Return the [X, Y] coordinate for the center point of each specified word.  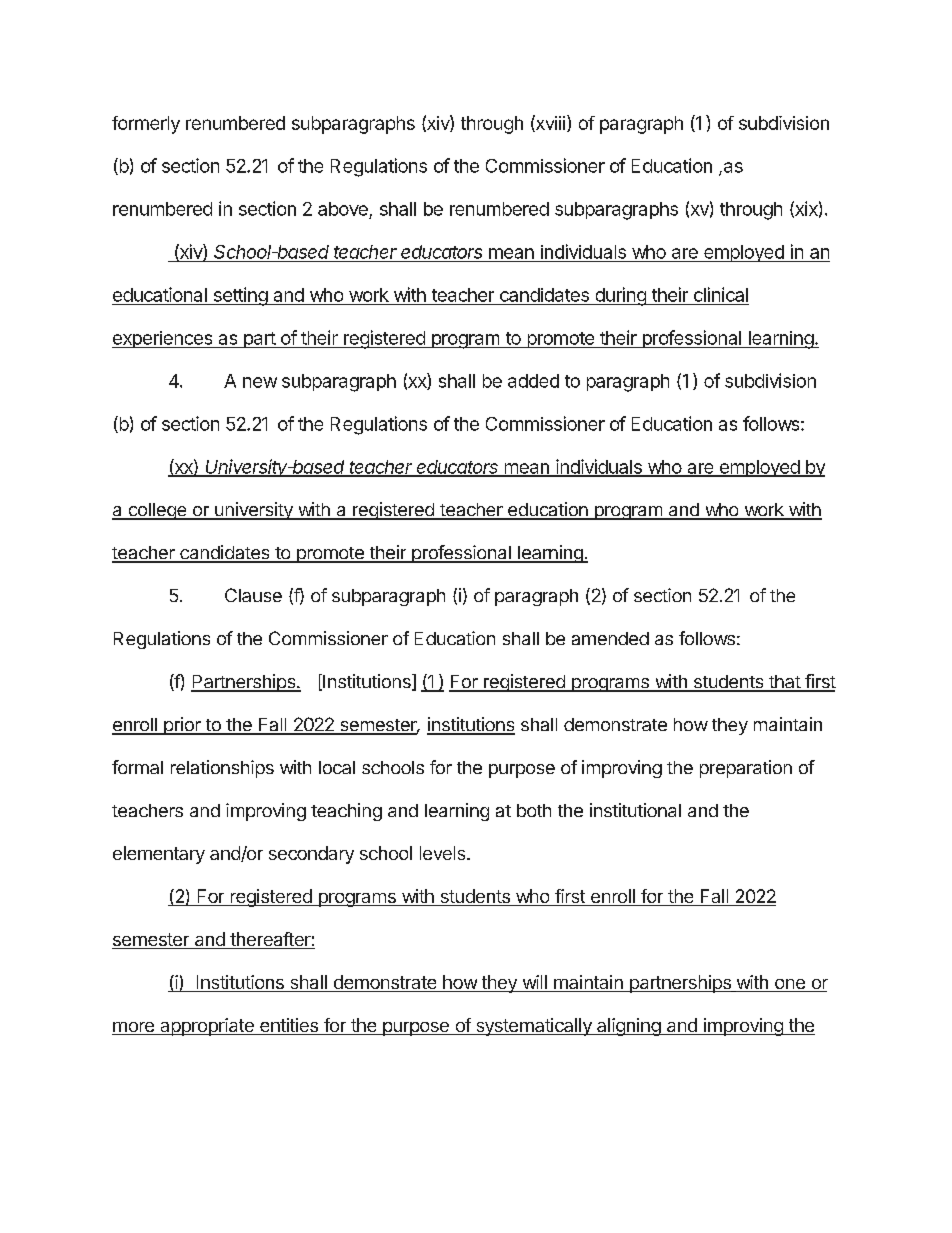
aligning [628, 1027]
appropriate [207, 1027]
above [343, 209]
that [784, 683]
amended [610, 638]
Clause [253, 595]
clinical [721, 294]
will [535, 982]
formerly [146, 125]
